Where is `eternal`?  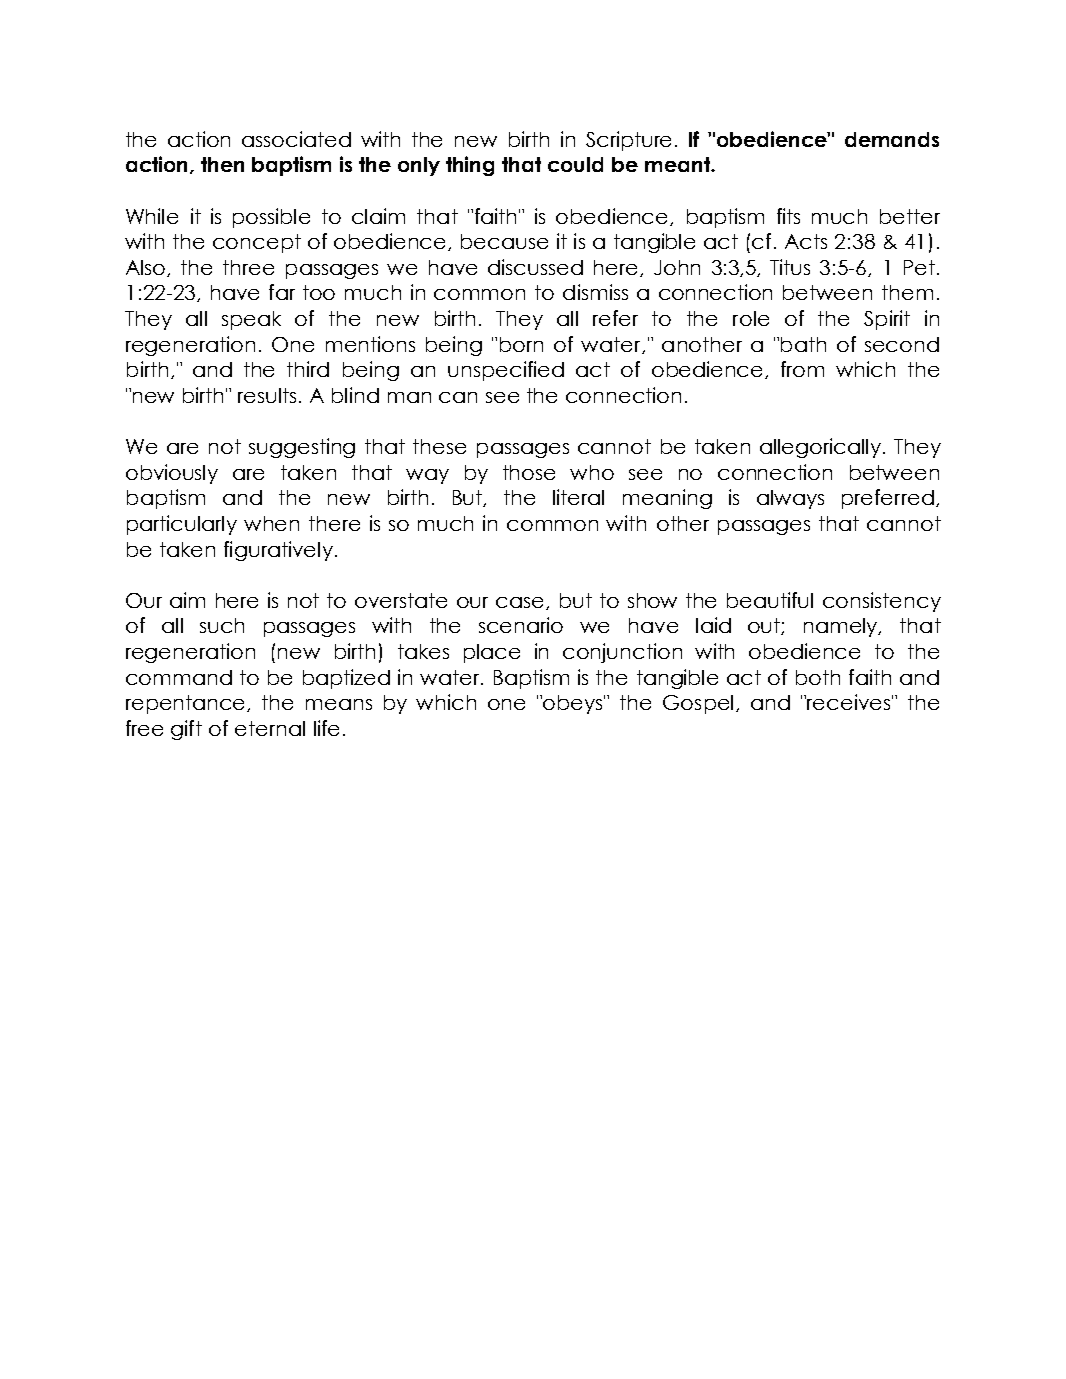
eternal is located at coordinates (270, 728).
